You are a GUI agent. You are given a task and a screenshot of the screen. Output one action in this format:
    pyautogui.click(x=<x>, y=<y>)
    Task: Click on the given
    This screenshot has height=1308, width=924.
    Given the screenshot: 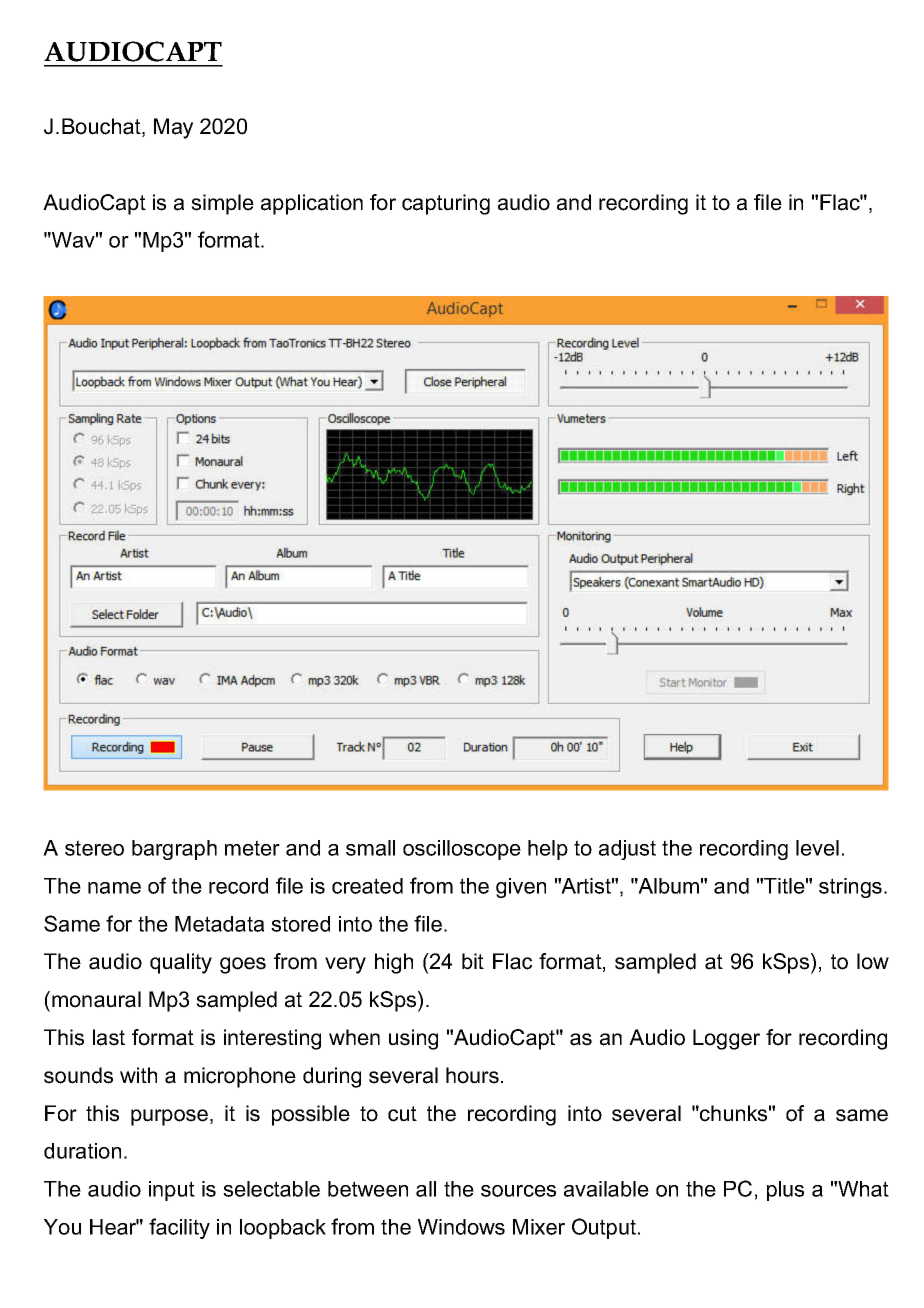 What is the action you would take?
    pyautogui.click(x=521, y=888)
